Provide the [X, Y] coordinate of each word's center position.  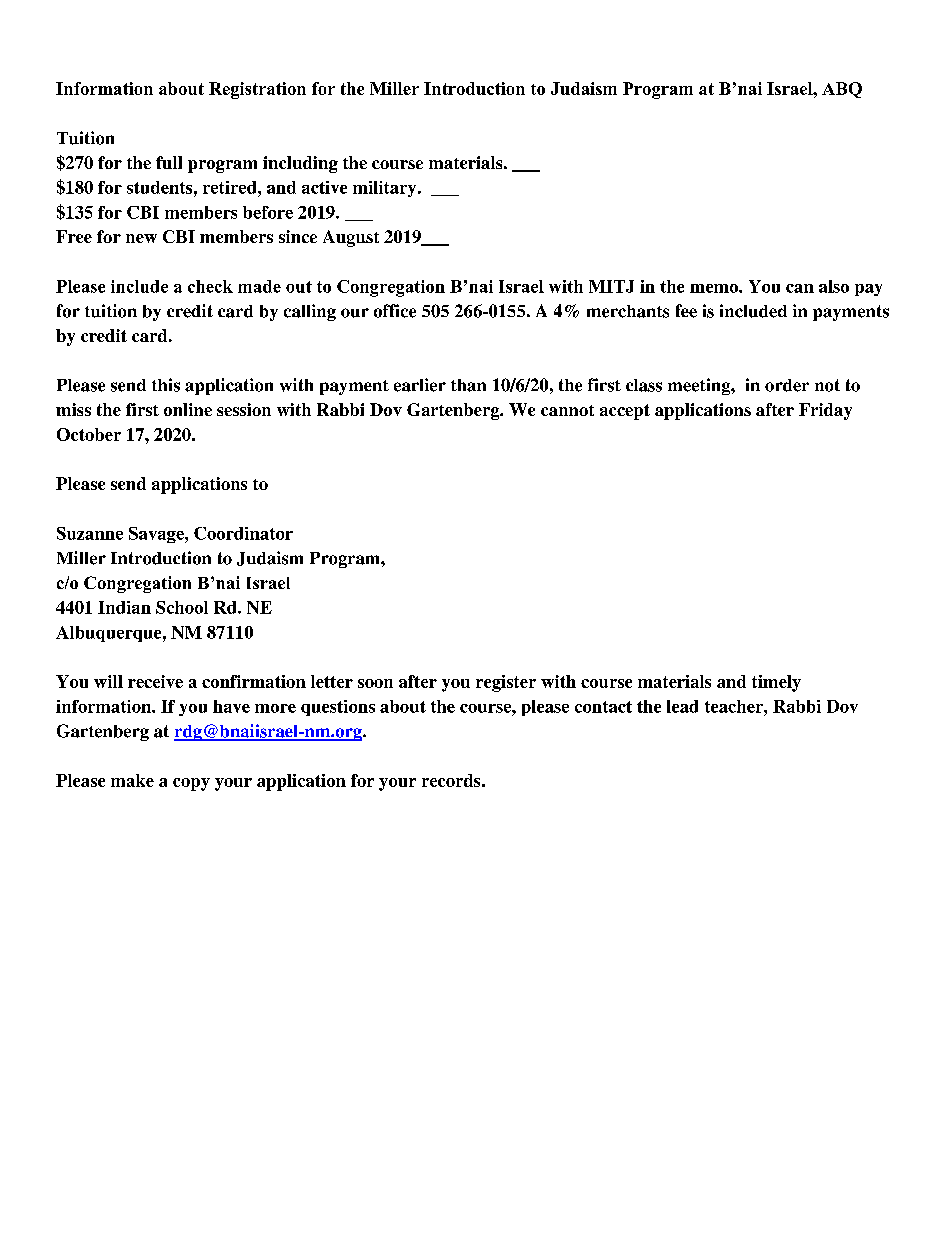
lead [682, 706]
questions [338, 708]
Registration [257, 90]
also [834, 286]
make [132, 780]
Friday [825, 411]
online [188, 409]
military [386, 189]
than [468, 385]
